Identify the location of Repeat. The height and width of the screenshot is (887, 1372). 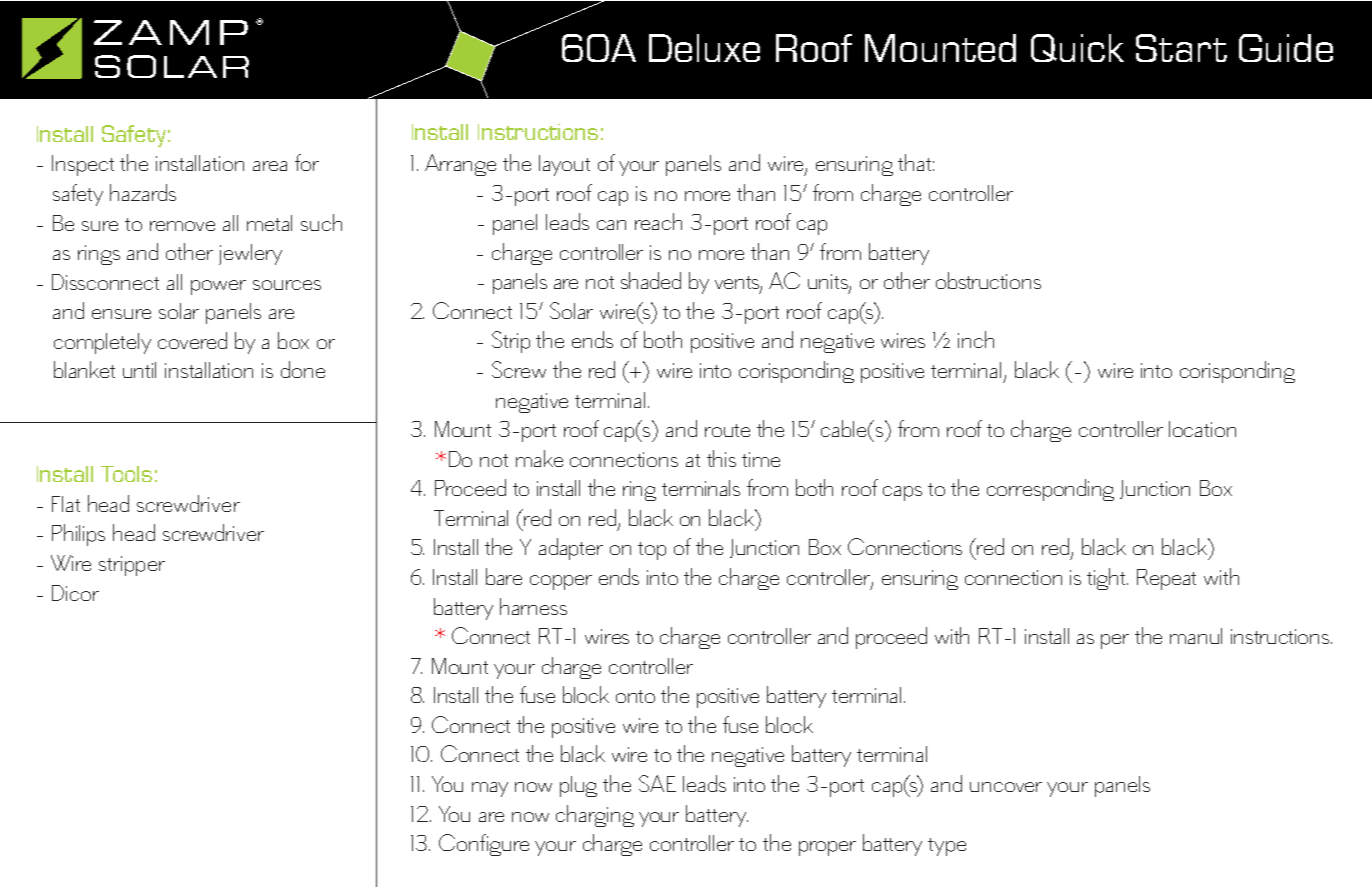
(1166, 579).
